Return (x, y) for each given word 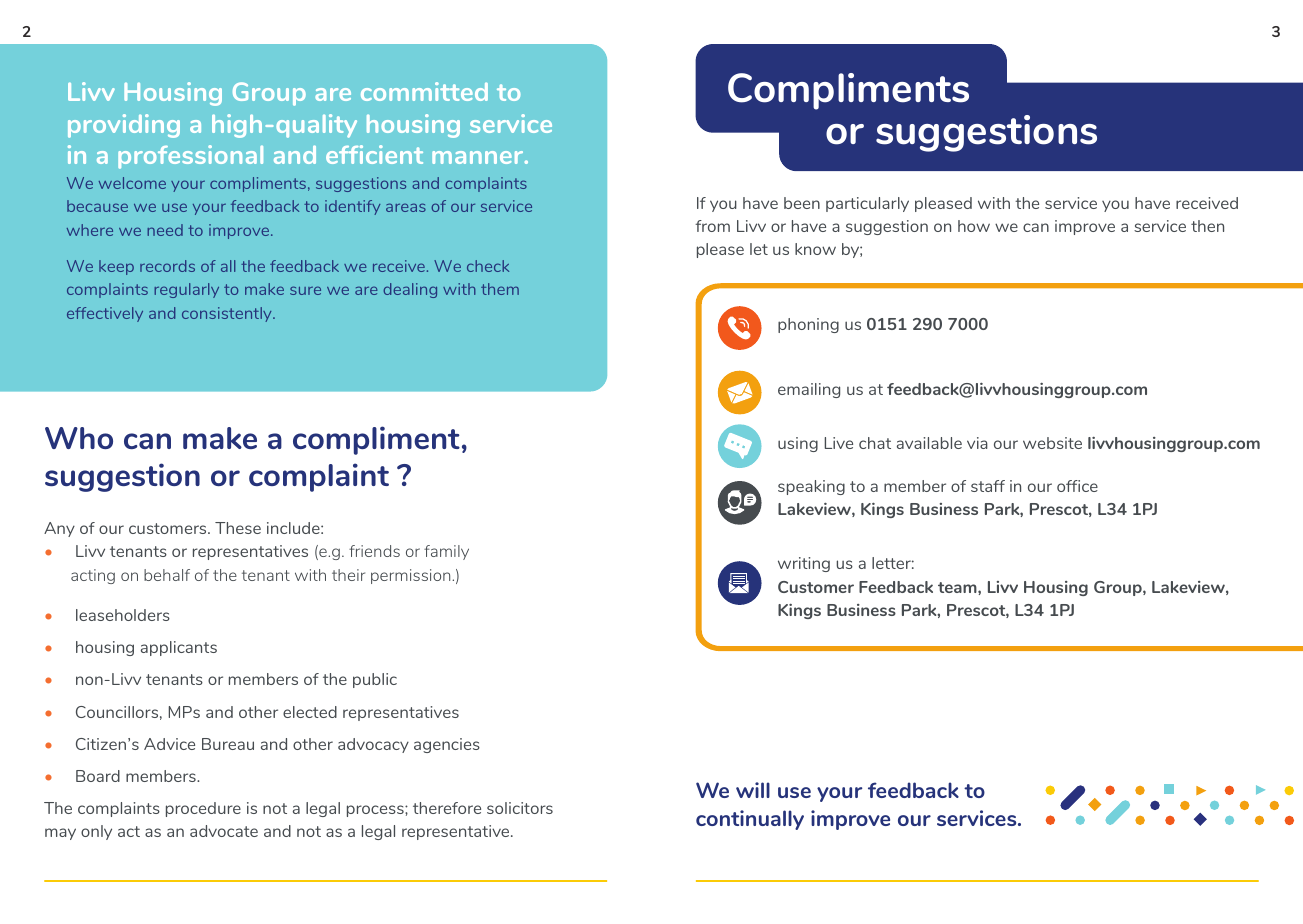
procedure (203, 809)
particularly (867, 204)
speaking (811, 487)
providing (124, 126)
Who (79, 438)
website (1052, 443)
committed (424, 91)
